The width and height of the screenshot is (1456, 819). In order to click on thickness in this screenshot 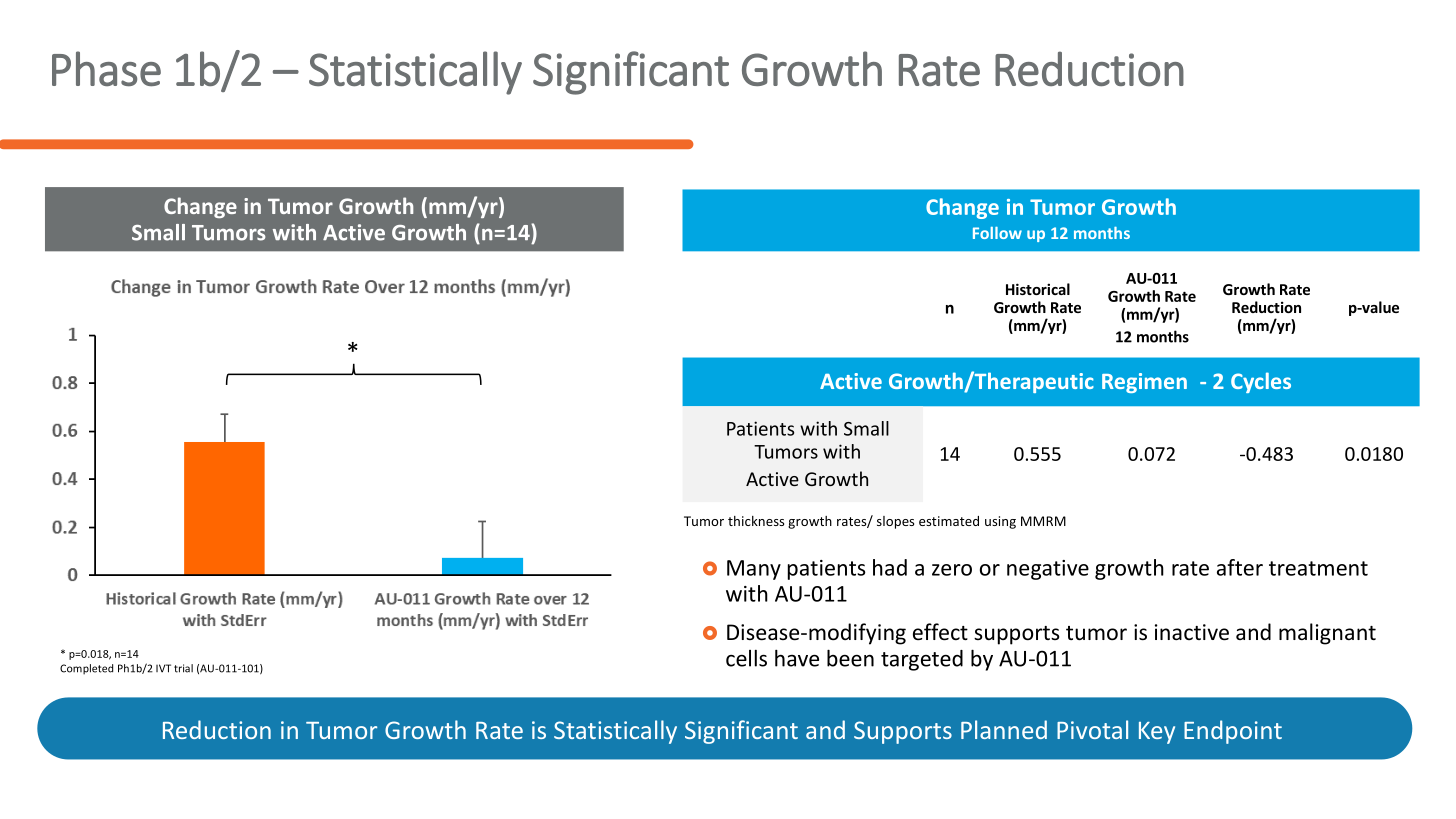, I will do `click(756, 521)`.
